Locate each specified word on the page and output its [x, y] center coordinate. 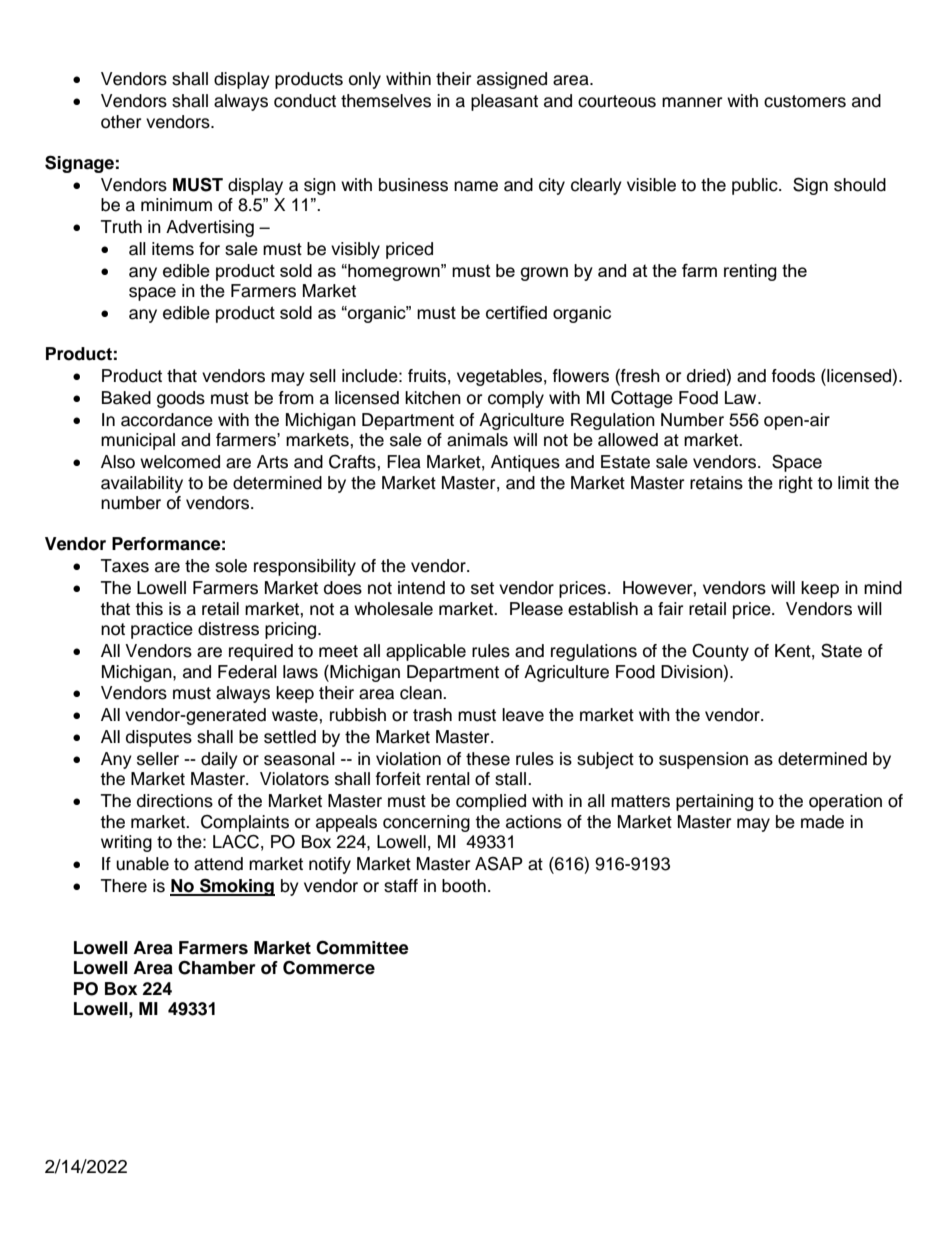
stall [510, 779]
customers [805, 101]
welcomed [180, 462]
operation [845, 802]
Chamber [217, 967]
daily [219, 760]
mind [883, 588]
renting [750, 272]
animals [477, 440]
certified [516, 312]
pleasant [504, 102]
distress [228, 629]
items [173, 249]
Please [536, 609]
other [121, 122]
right [796, 484]
